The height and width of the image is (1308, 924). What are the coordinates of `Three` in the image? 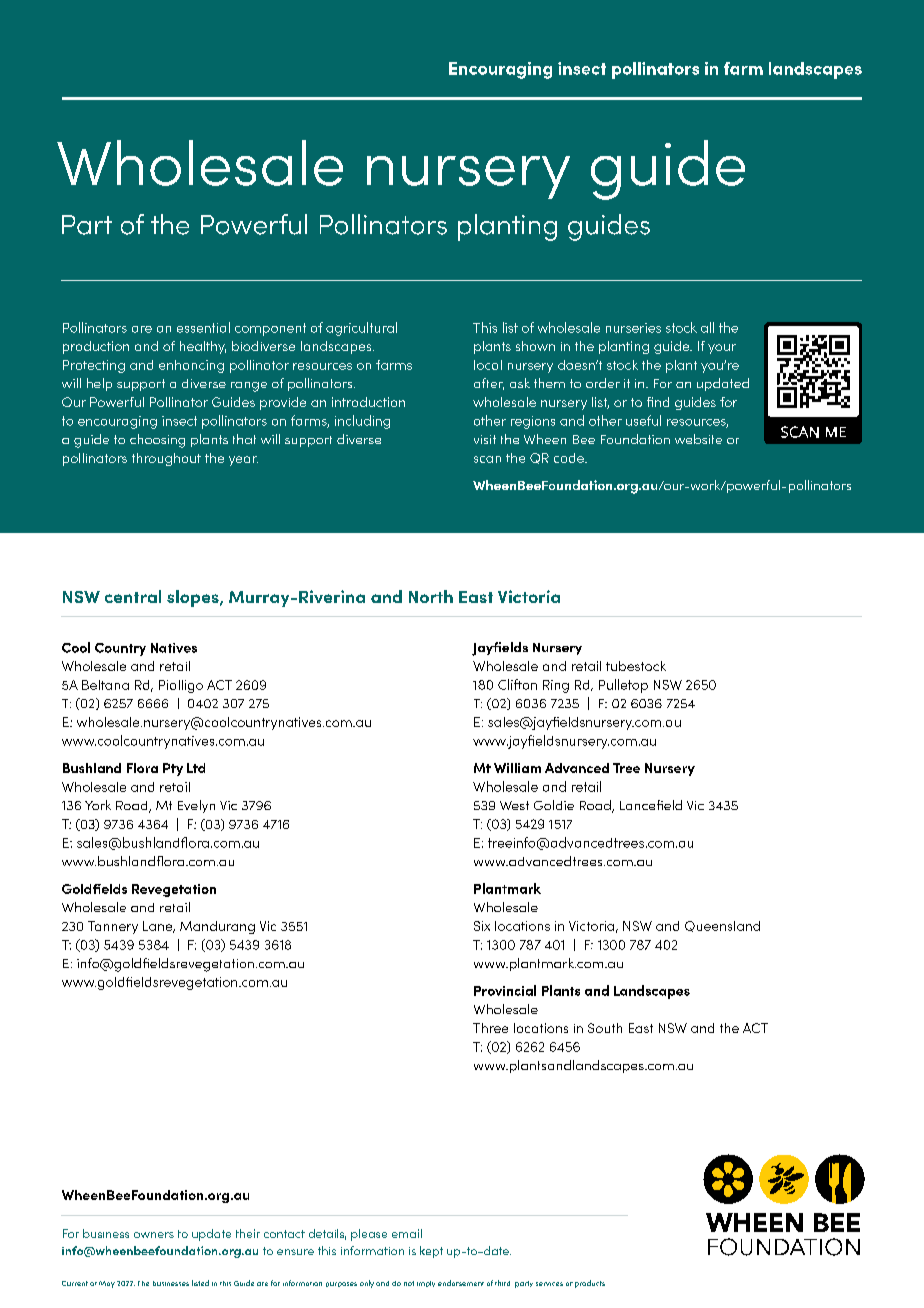 It's located at (490, 1028).
